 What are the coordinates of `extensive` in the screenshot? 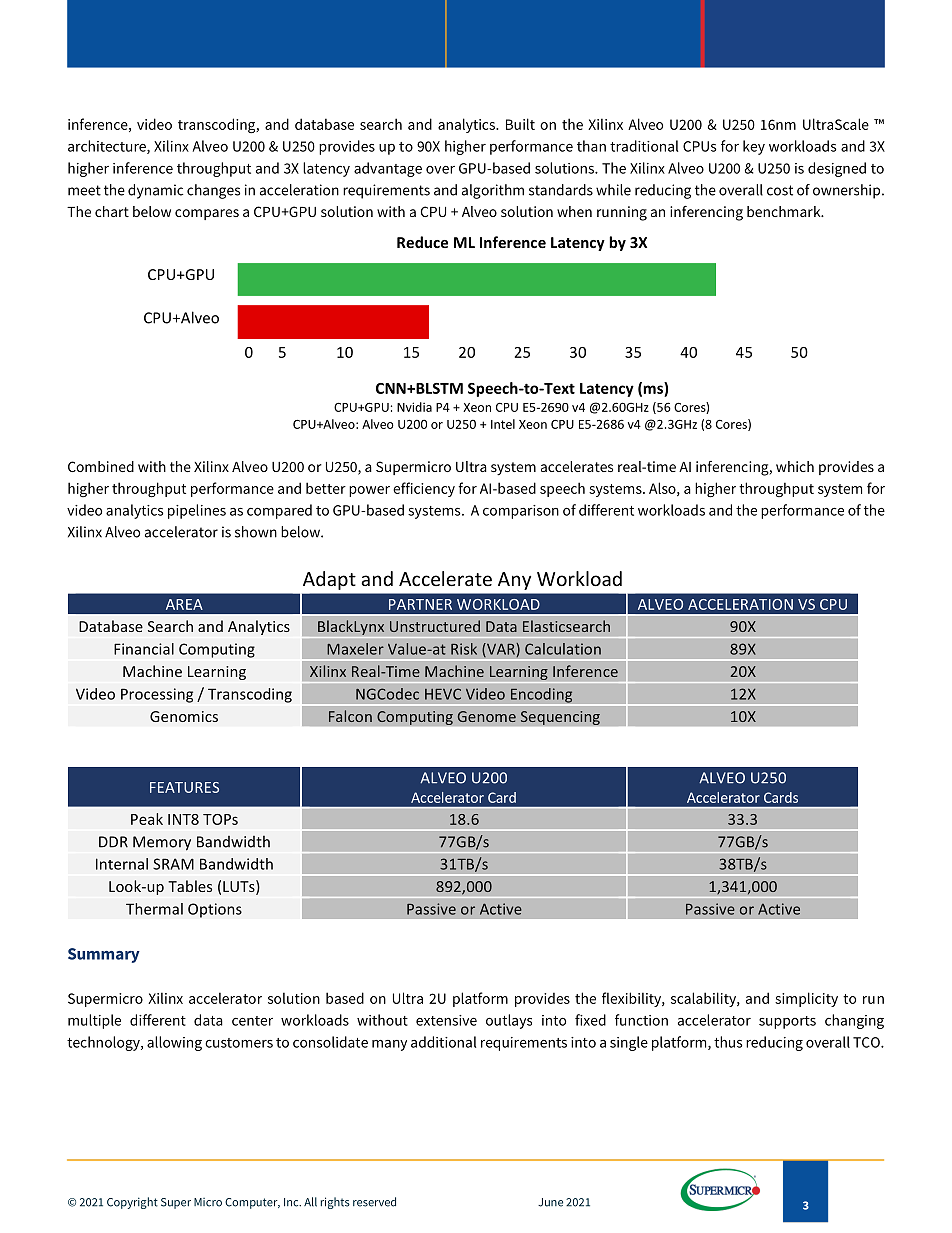 It's located at (446, 1020).
